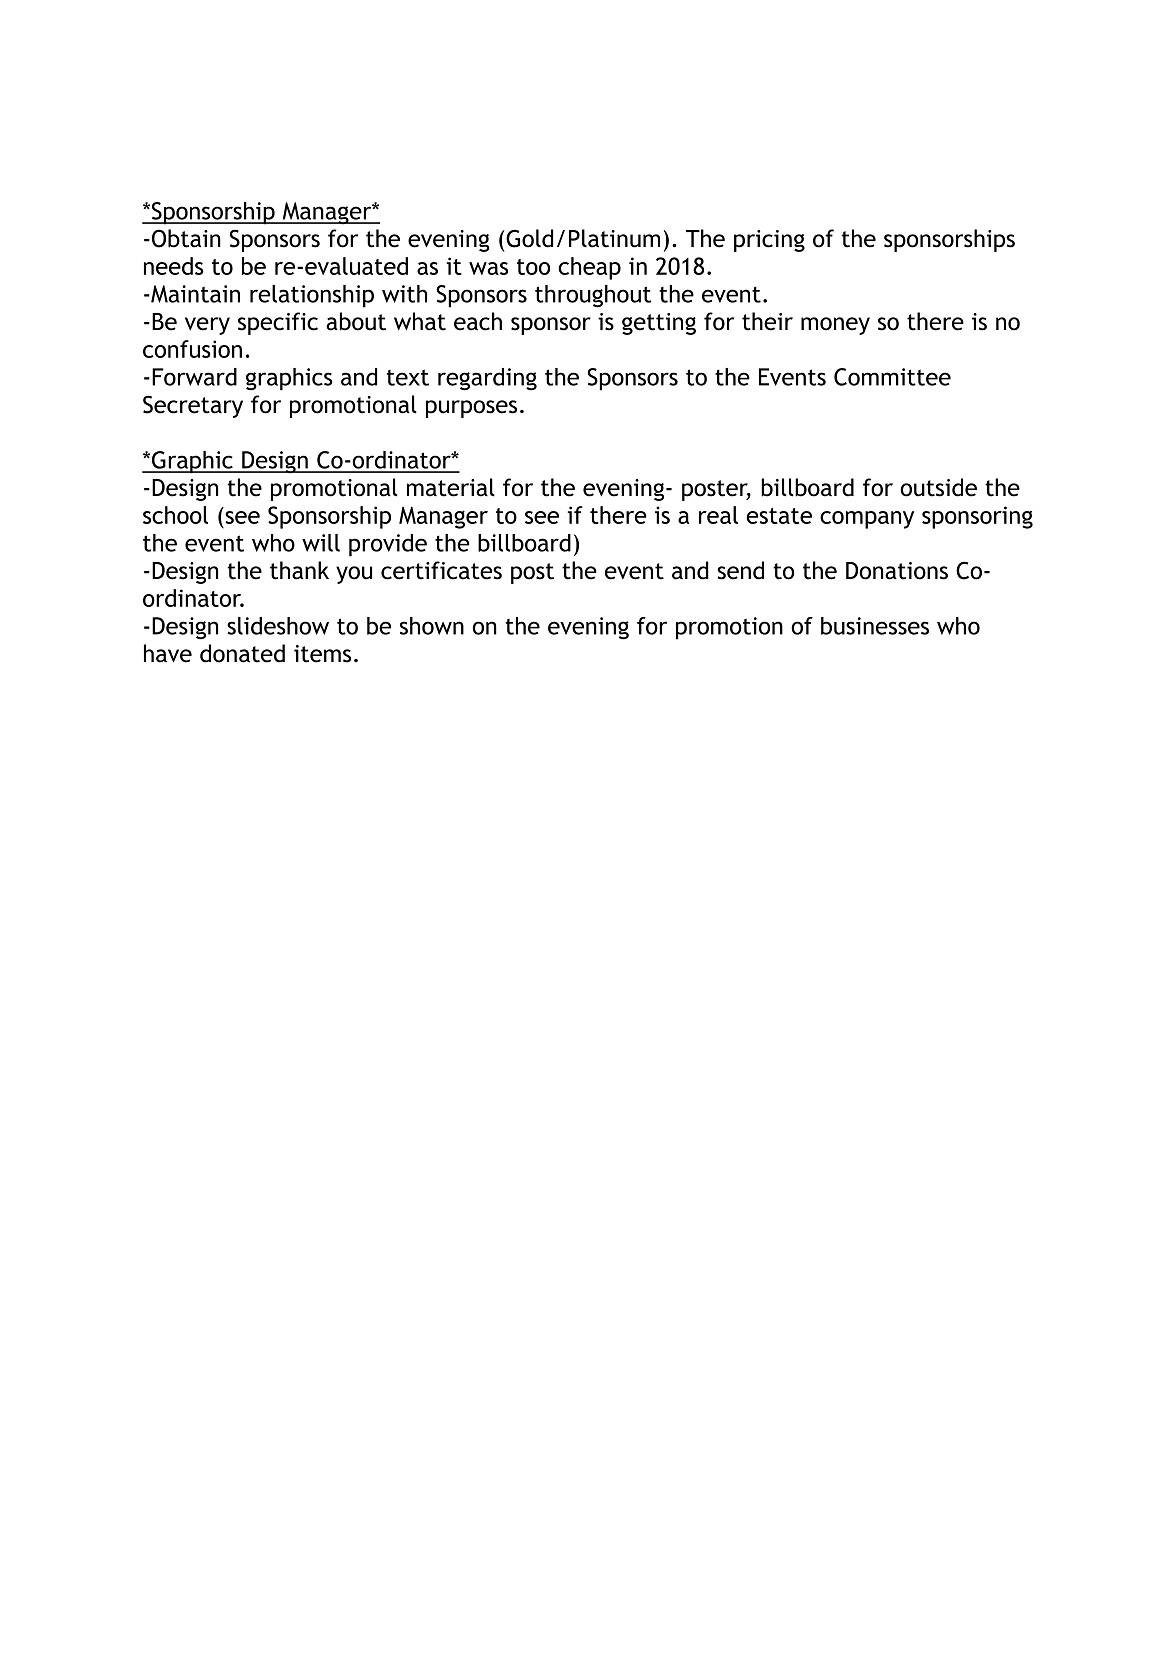 The height and width of the image is (1664, 1176). I want to click on Obtain, so click(185, 238).
